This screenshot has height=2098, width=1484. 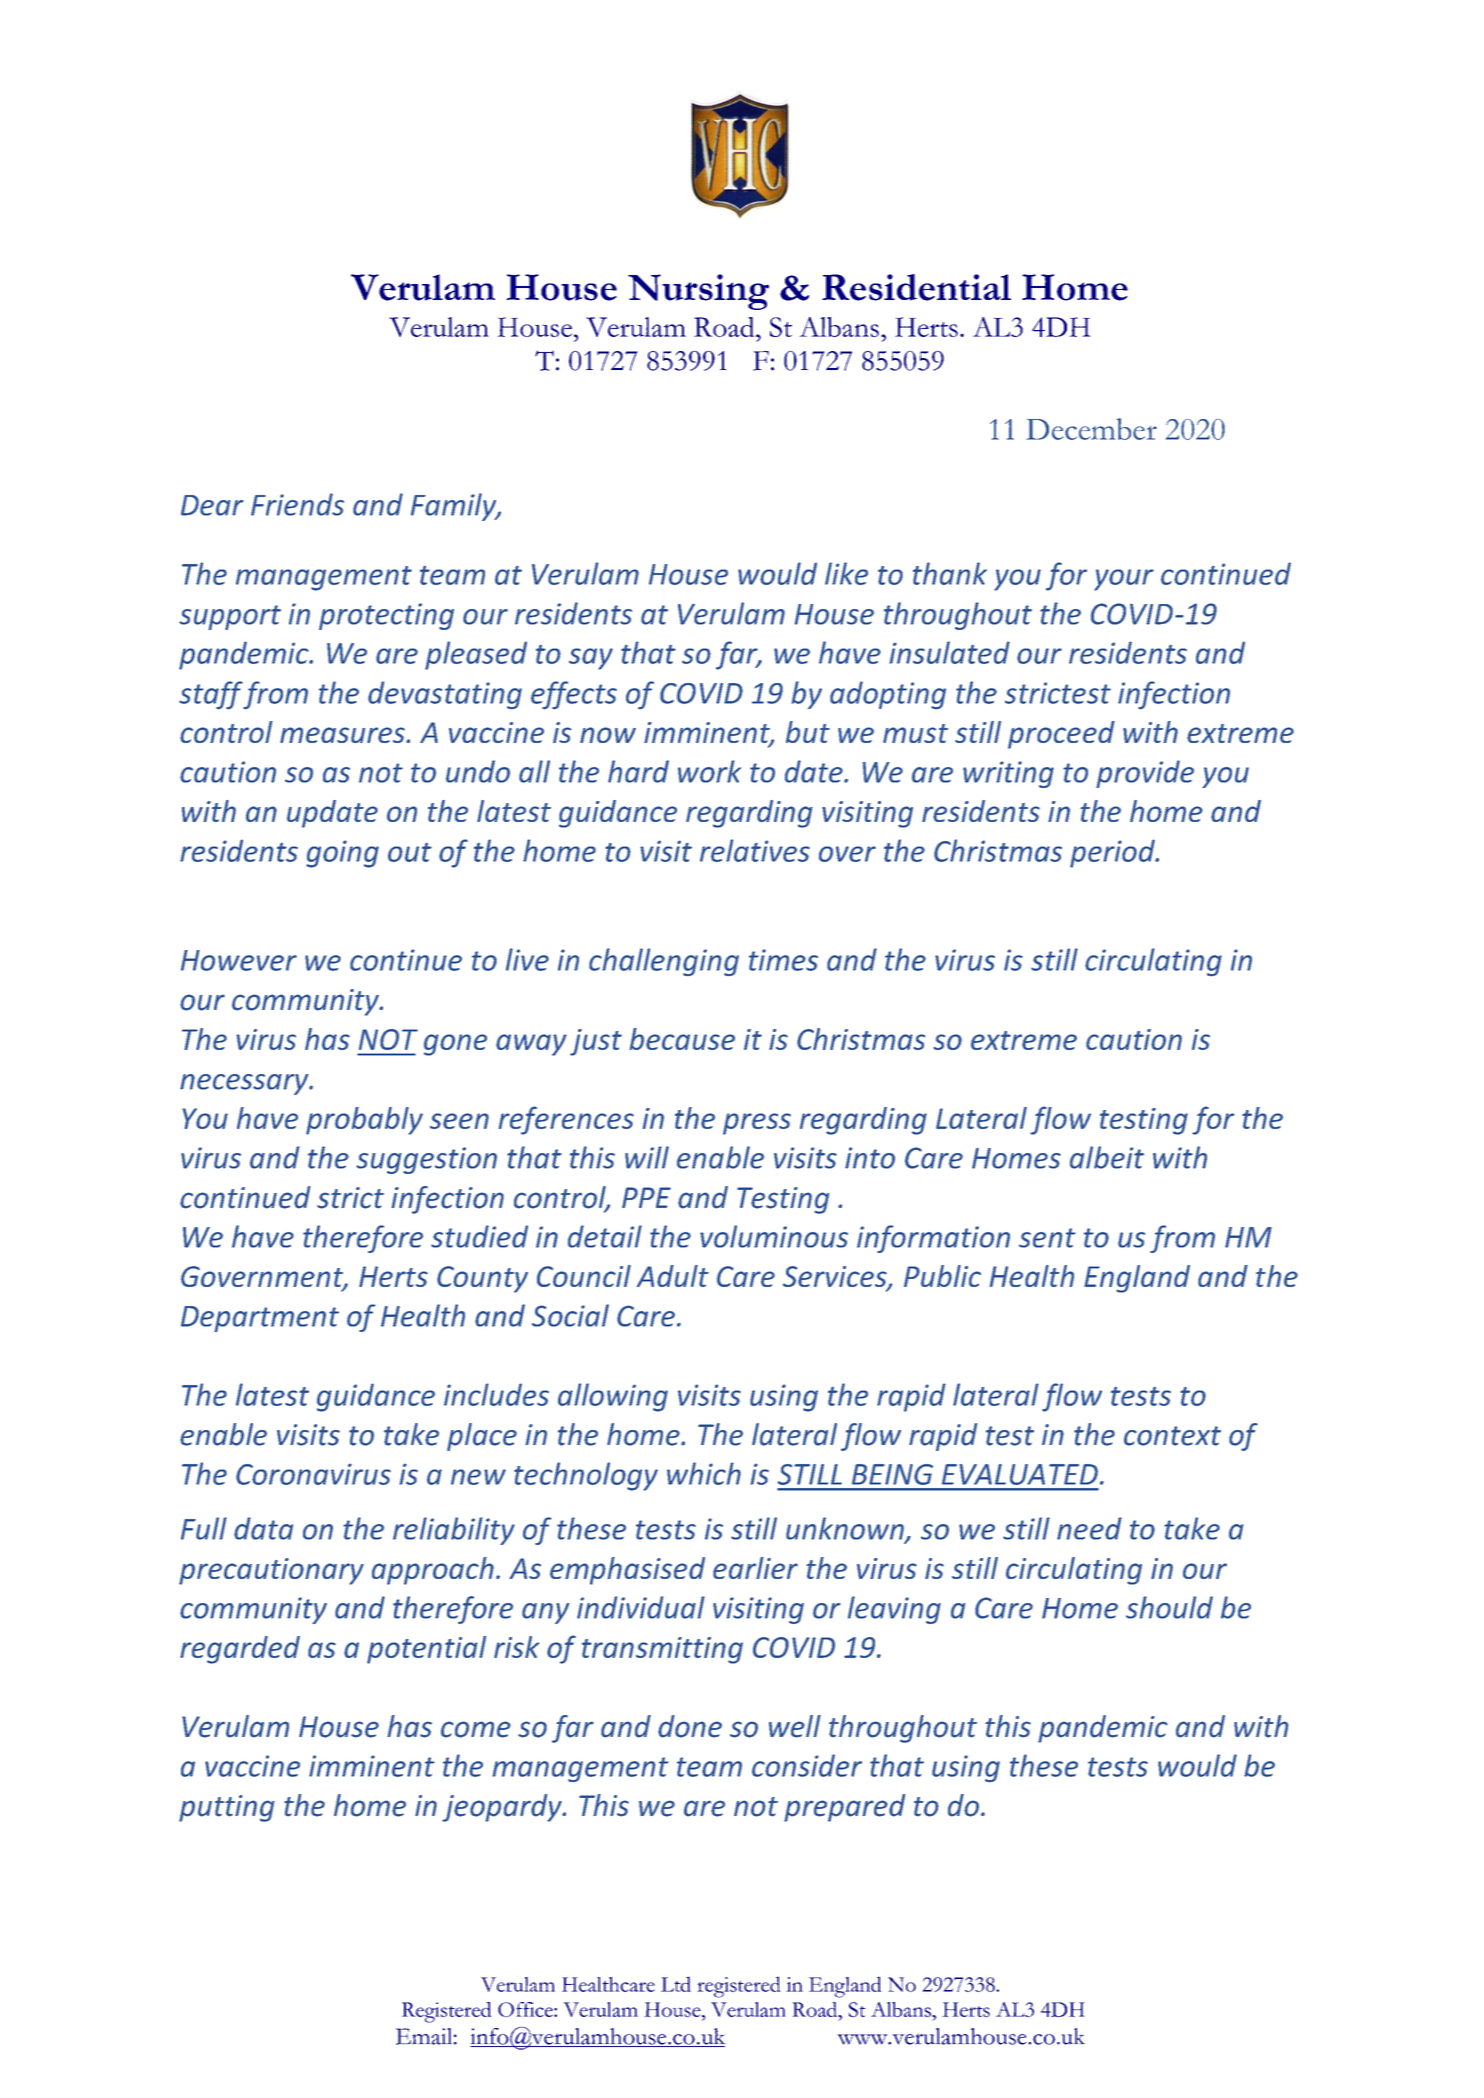 What do you see at coordinates (240, 1650) in the screenshot?
I see `regarded` at bounding box center [240, 1650].
